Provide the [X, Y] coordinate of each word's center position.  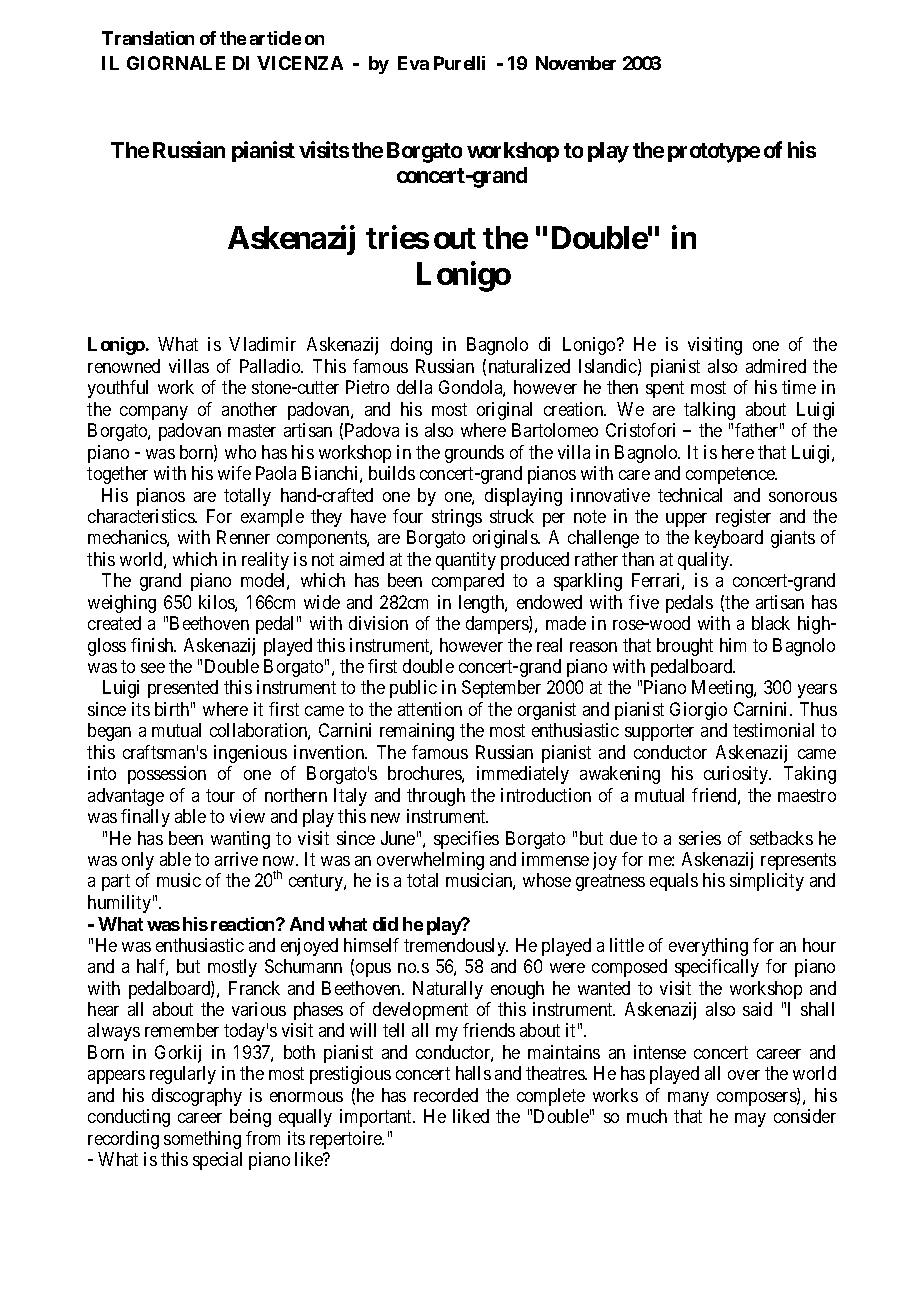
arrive [236, 859]
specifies [466, 840]
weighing [122, 604]
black [771, 623]
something [202, 1140]
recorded [446, 1095]
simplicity [767, 882]
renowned [124, 366]
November [576, 63]
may [750, 1120]
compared [468, 582]
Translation [148, 38]
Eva [413, 63]
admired [776, 366]
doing [411, 346]
